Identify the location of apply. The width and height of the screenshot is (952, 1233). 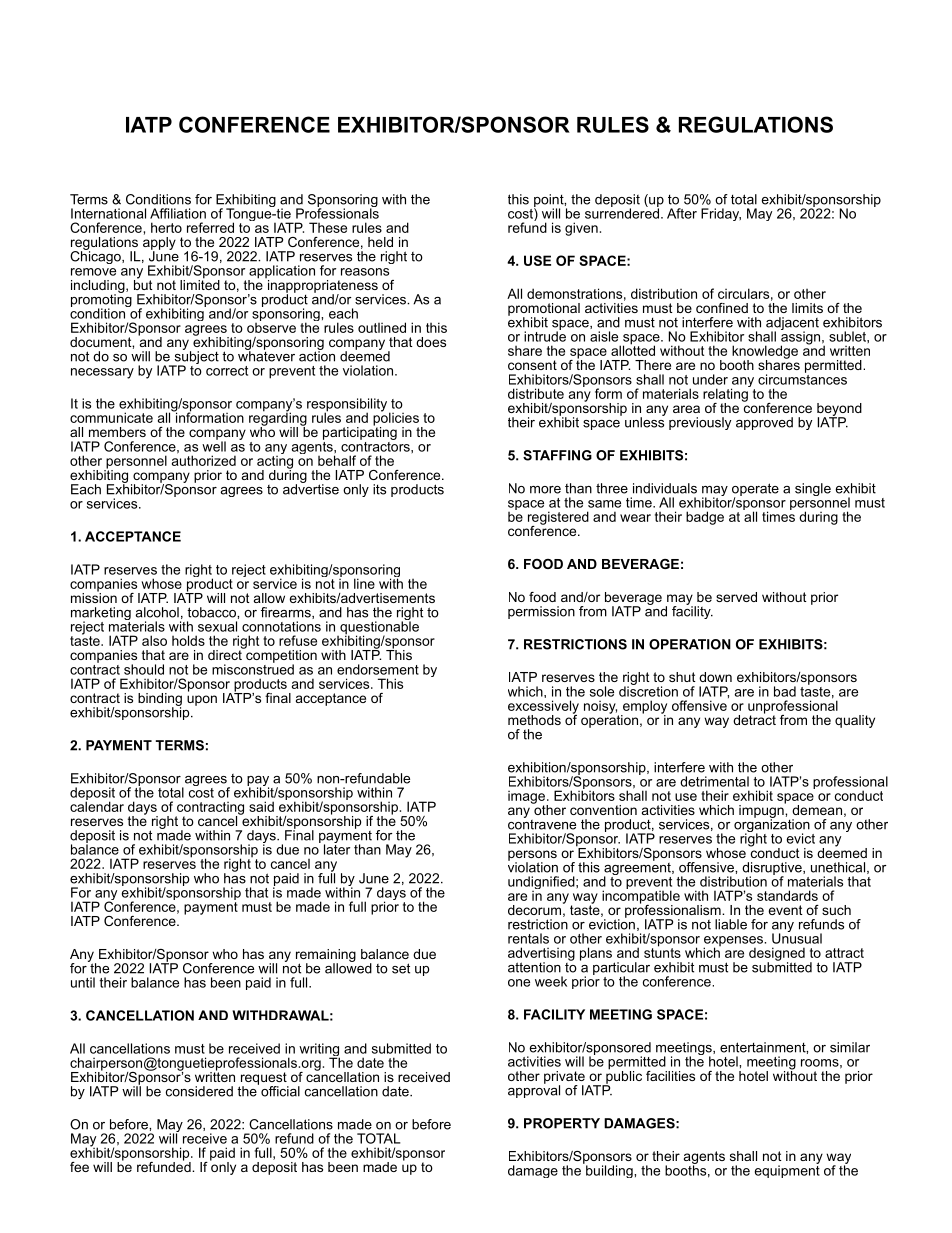
(159, 243).
